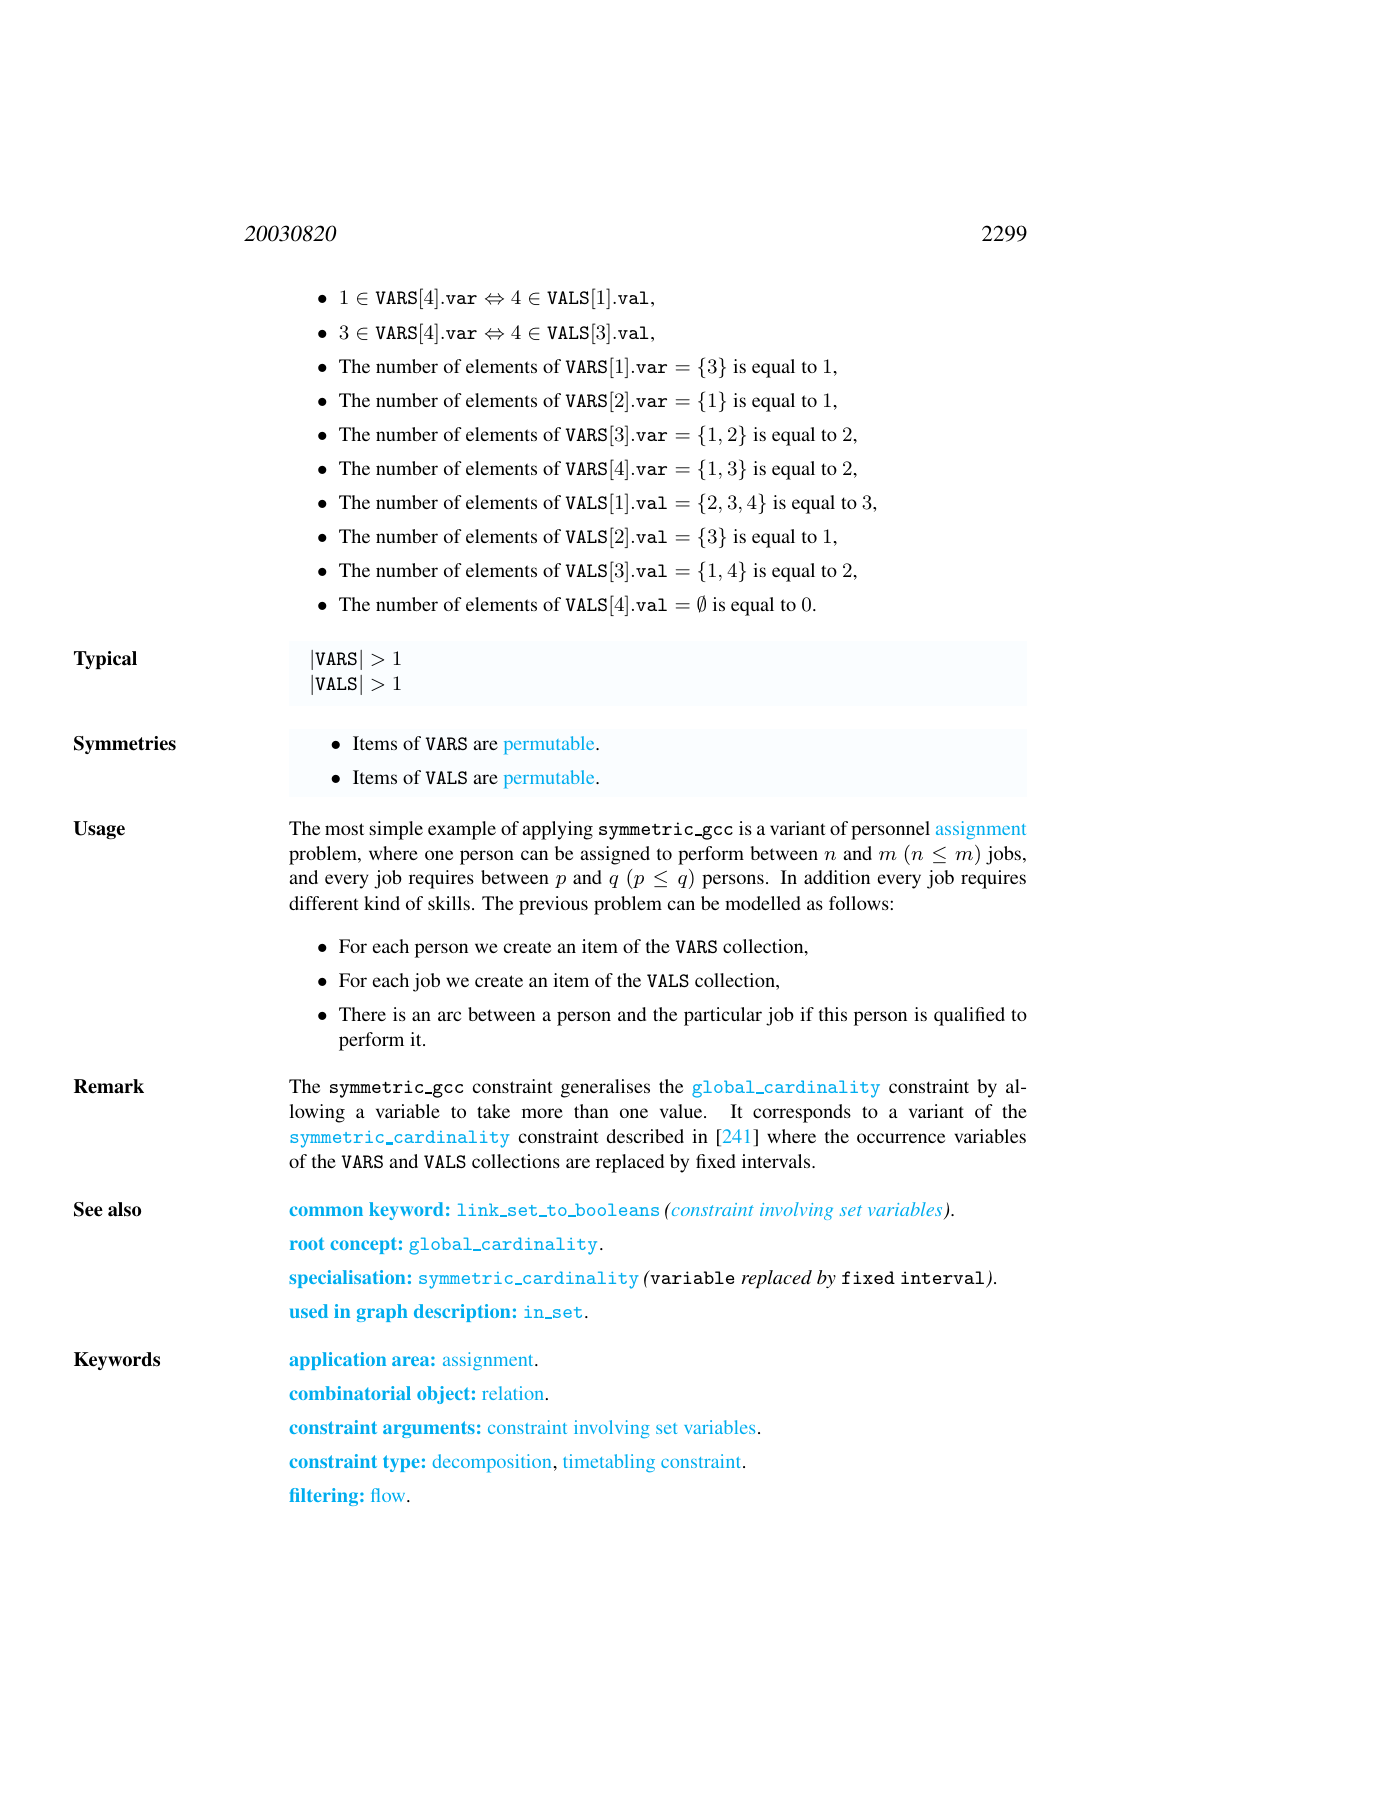  Describe the element at coordinates (324, 903) in the screenshot. I see `different` at that location.
